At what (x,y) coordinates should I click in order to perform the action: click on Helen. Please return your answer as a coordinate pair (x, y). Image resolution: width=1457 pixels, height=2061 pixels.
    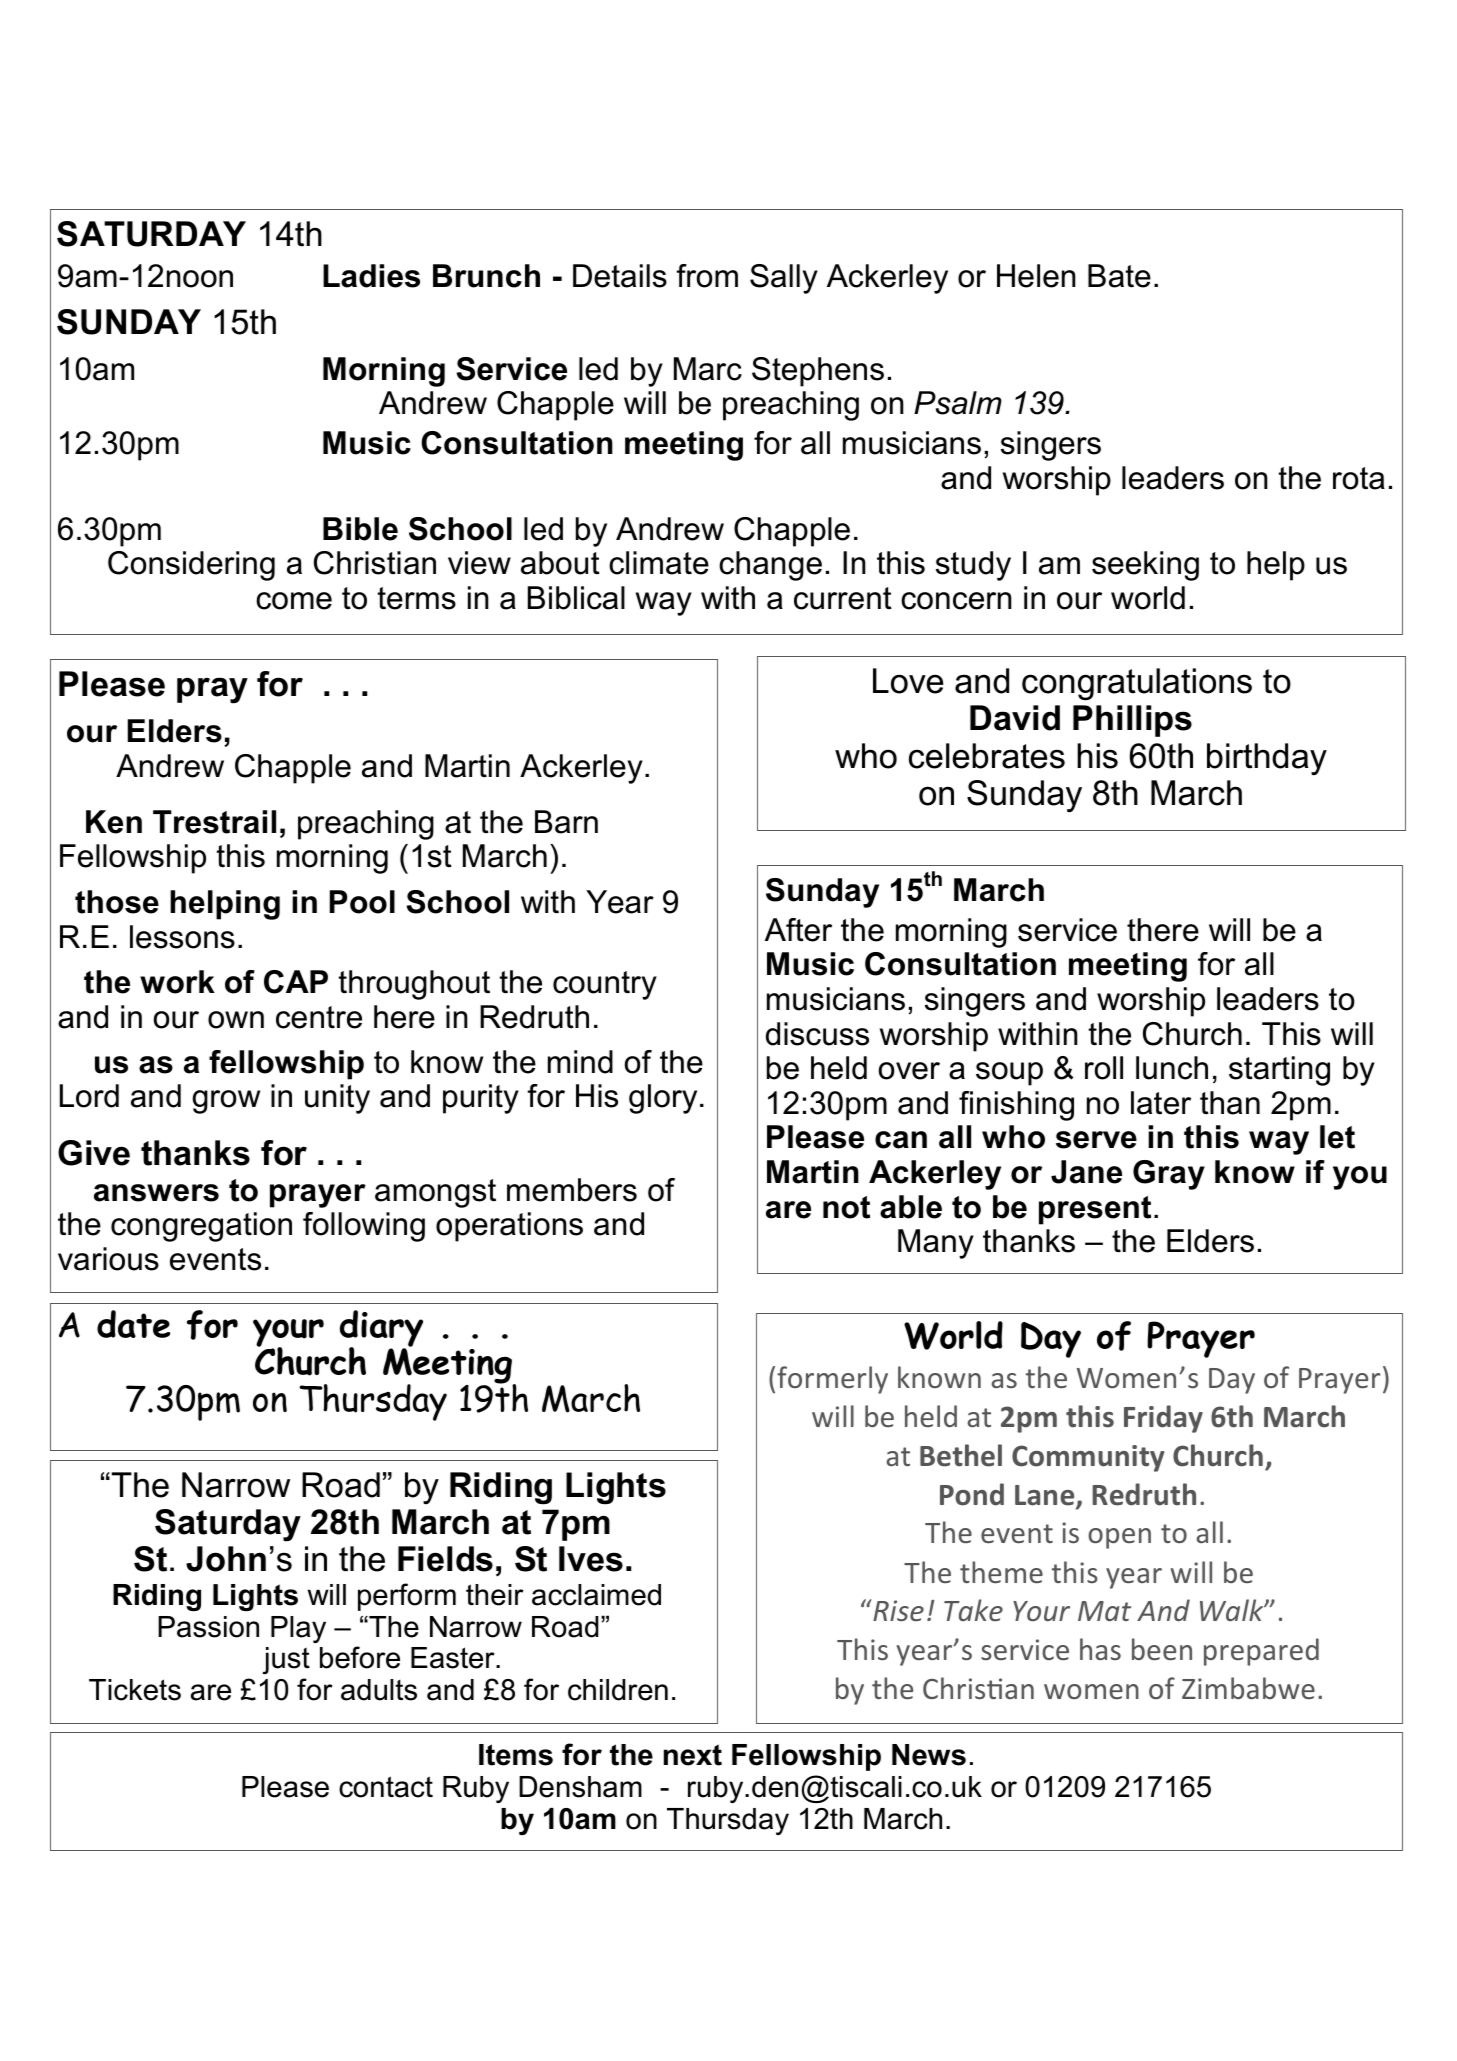
    Looking at the image, I should click on (1036, 276).
